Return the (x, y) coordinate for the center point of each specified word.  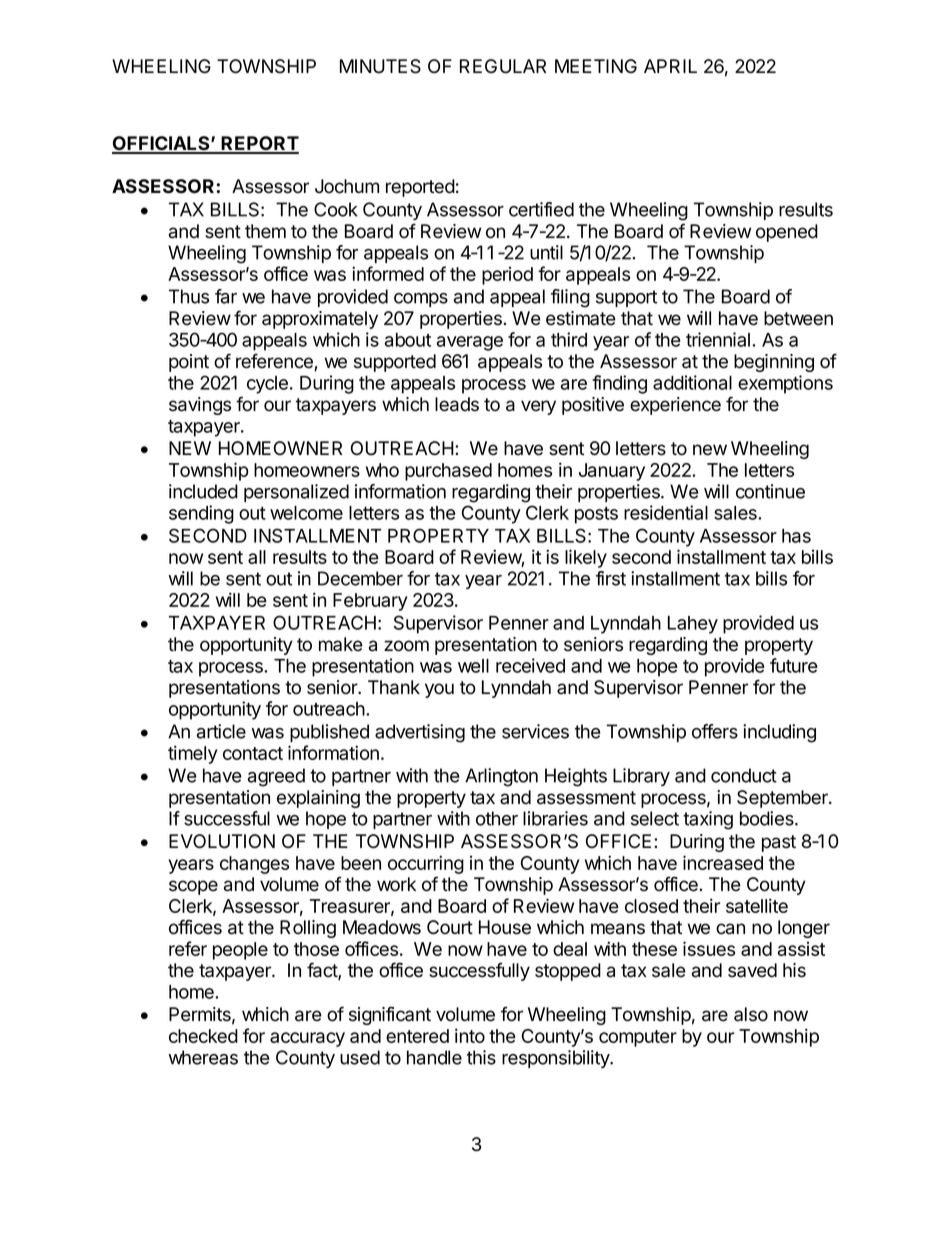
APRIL (670, 66)
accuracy (307, 1039)
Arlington (501, 777)
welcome (306, 513)
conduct (744, 775)
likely (586, 558)
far (226, 296)
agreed (276, 777)
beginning (774, 363)
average (470, 343)
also (751, 1014)
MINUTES (380, 66)
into (470, 1035)
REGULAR (503, 66)
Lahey (693, 625)
